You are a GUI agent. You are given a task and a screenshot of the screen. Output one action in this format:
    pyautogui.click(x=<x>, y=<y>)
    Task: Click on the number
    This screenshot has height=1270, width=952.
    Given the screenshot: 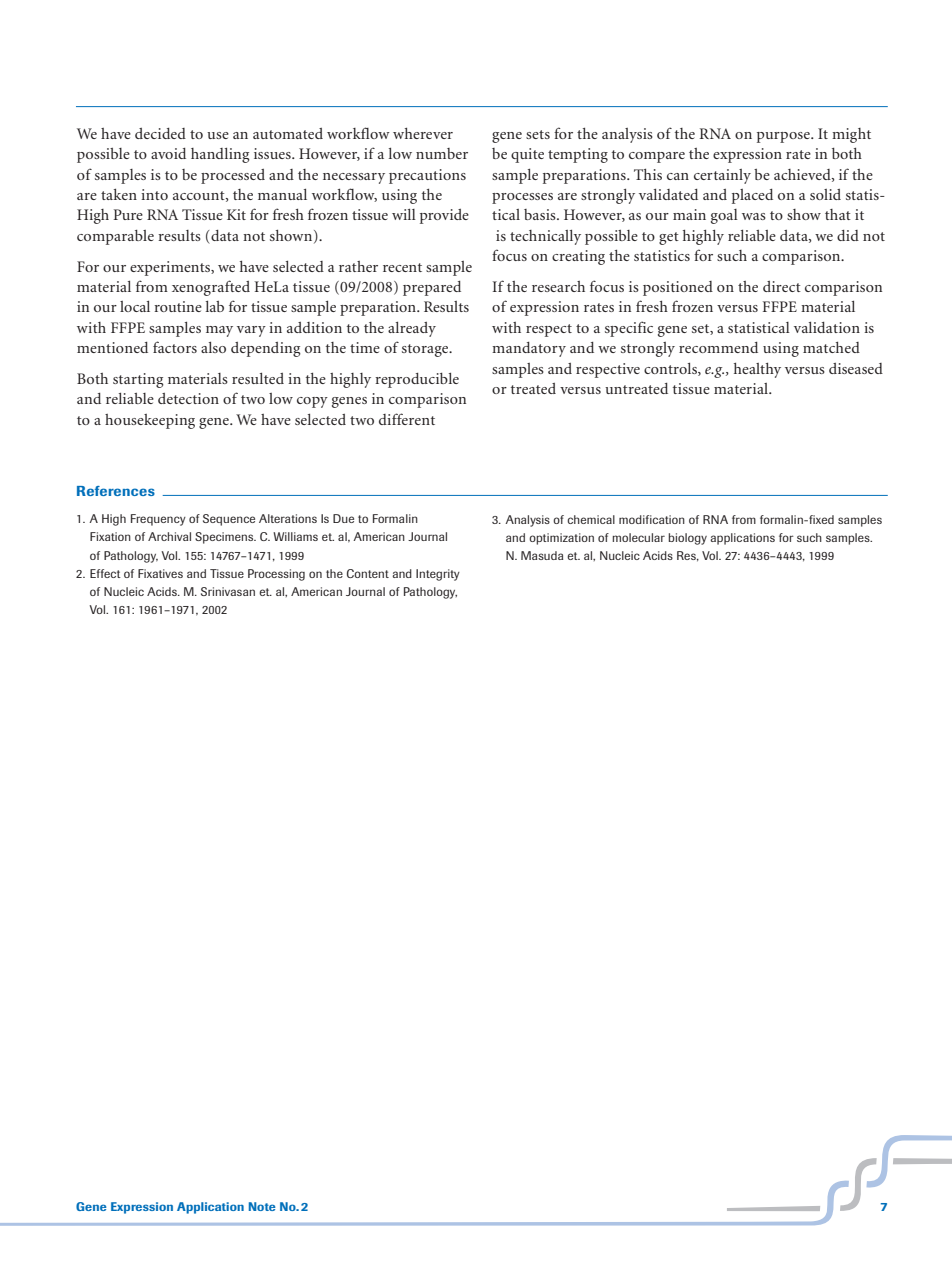 What is the action you would take?
    pyautogui.click(x=442, y=153)
